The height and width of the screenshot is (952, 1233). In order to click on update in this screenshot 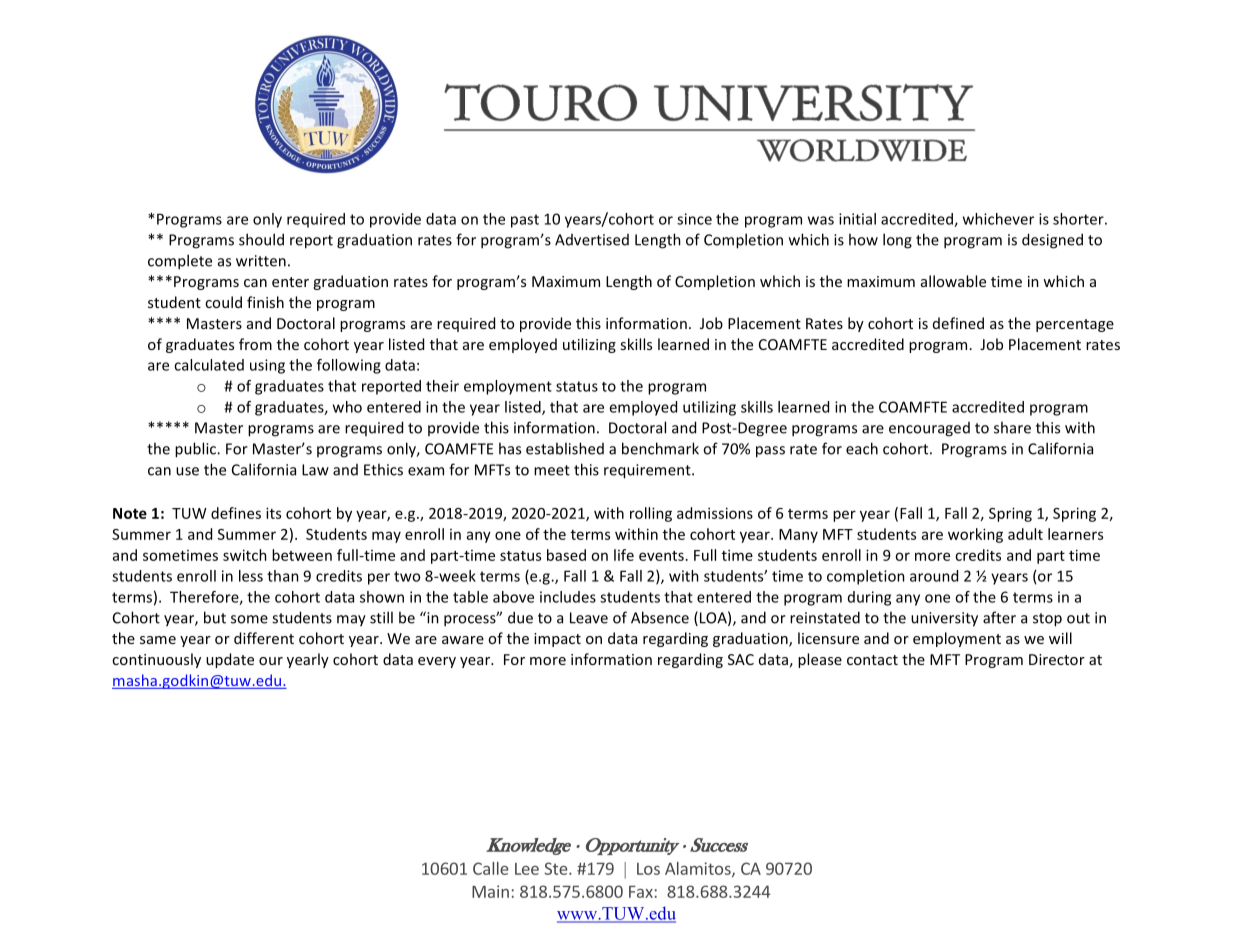, I will do `click(230, 660)`.
